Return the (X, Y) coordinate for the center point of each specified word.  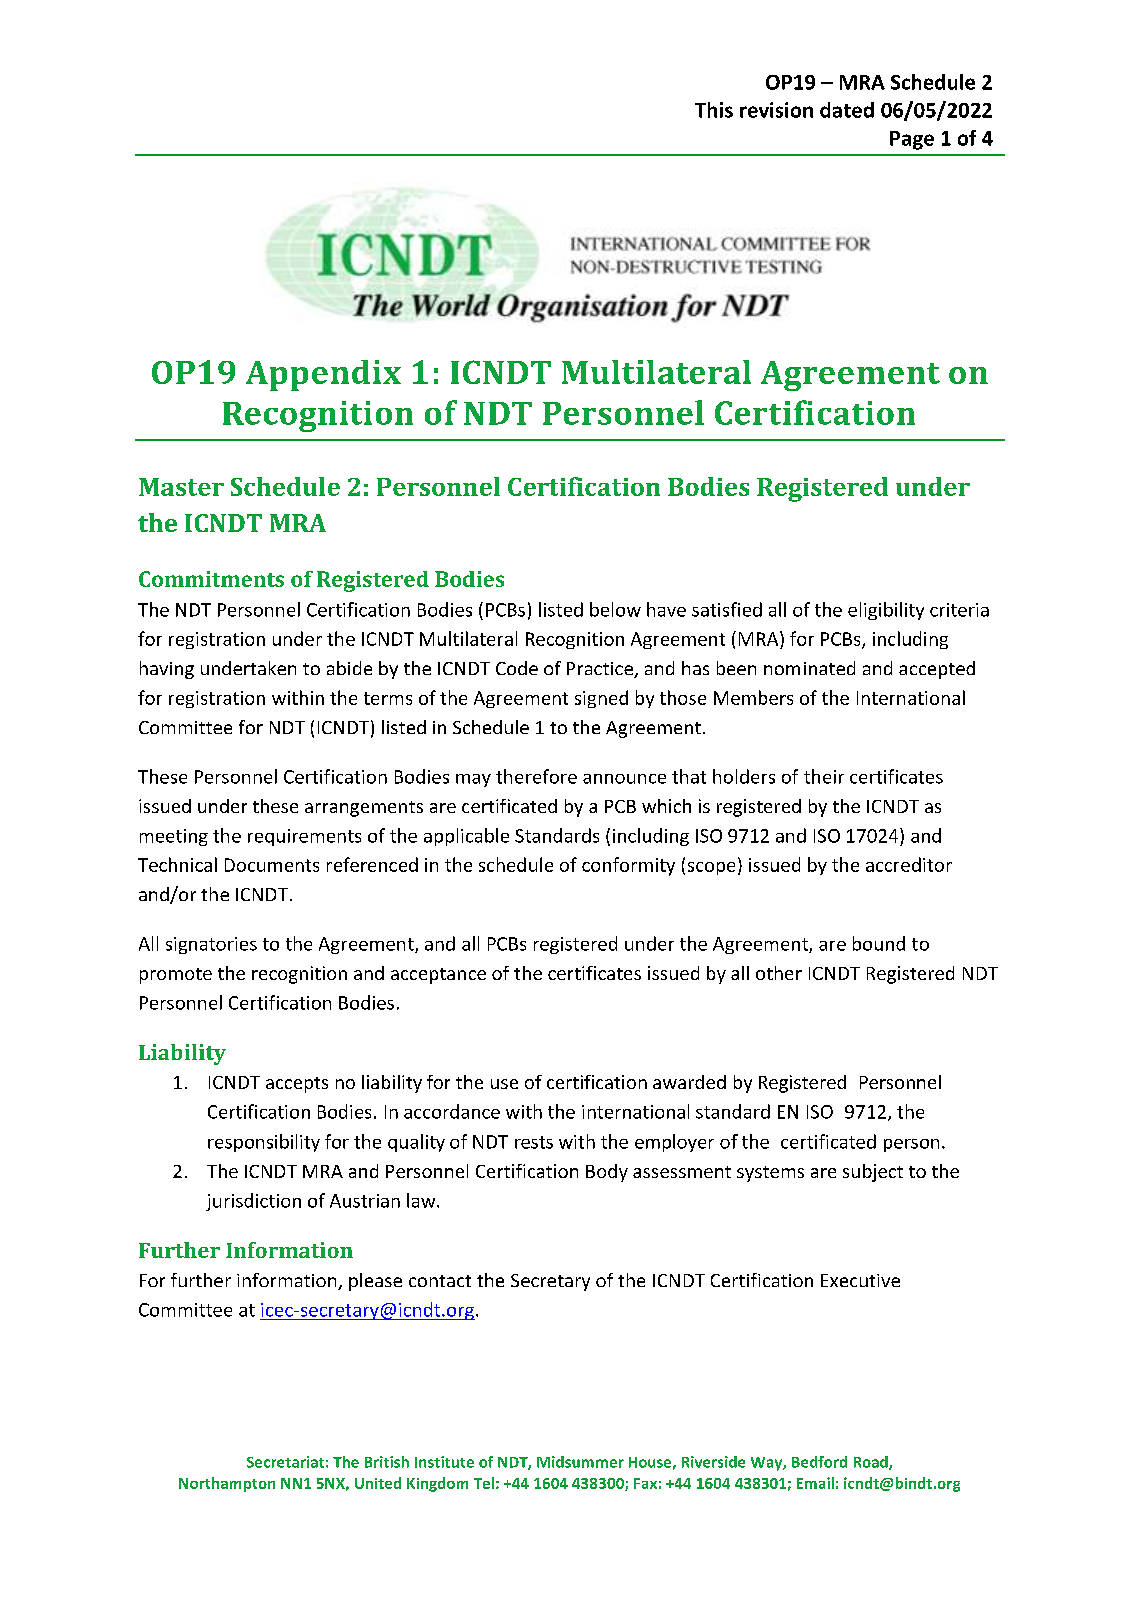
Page (912, 140)
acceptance (438, 976)
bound (879, 943)
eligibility (886, 611)
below (615, 609)
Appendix (323, 375)
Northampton (227, 1484)
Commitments (211, 579)
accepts (297, 1085)
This (714, 110)
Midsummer (580, 1462)
